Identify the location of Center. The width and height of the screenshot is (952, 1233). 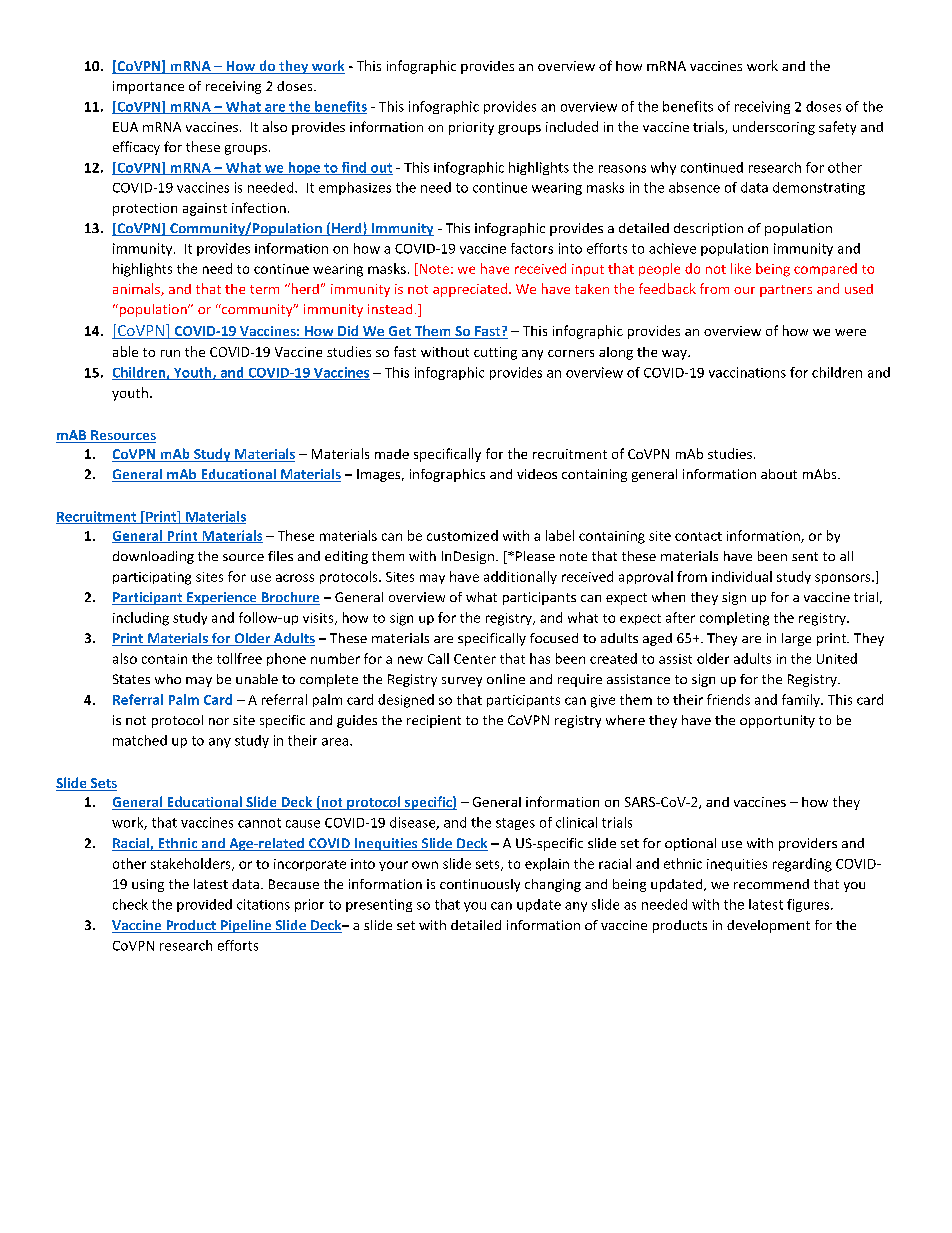
(475, 659).
